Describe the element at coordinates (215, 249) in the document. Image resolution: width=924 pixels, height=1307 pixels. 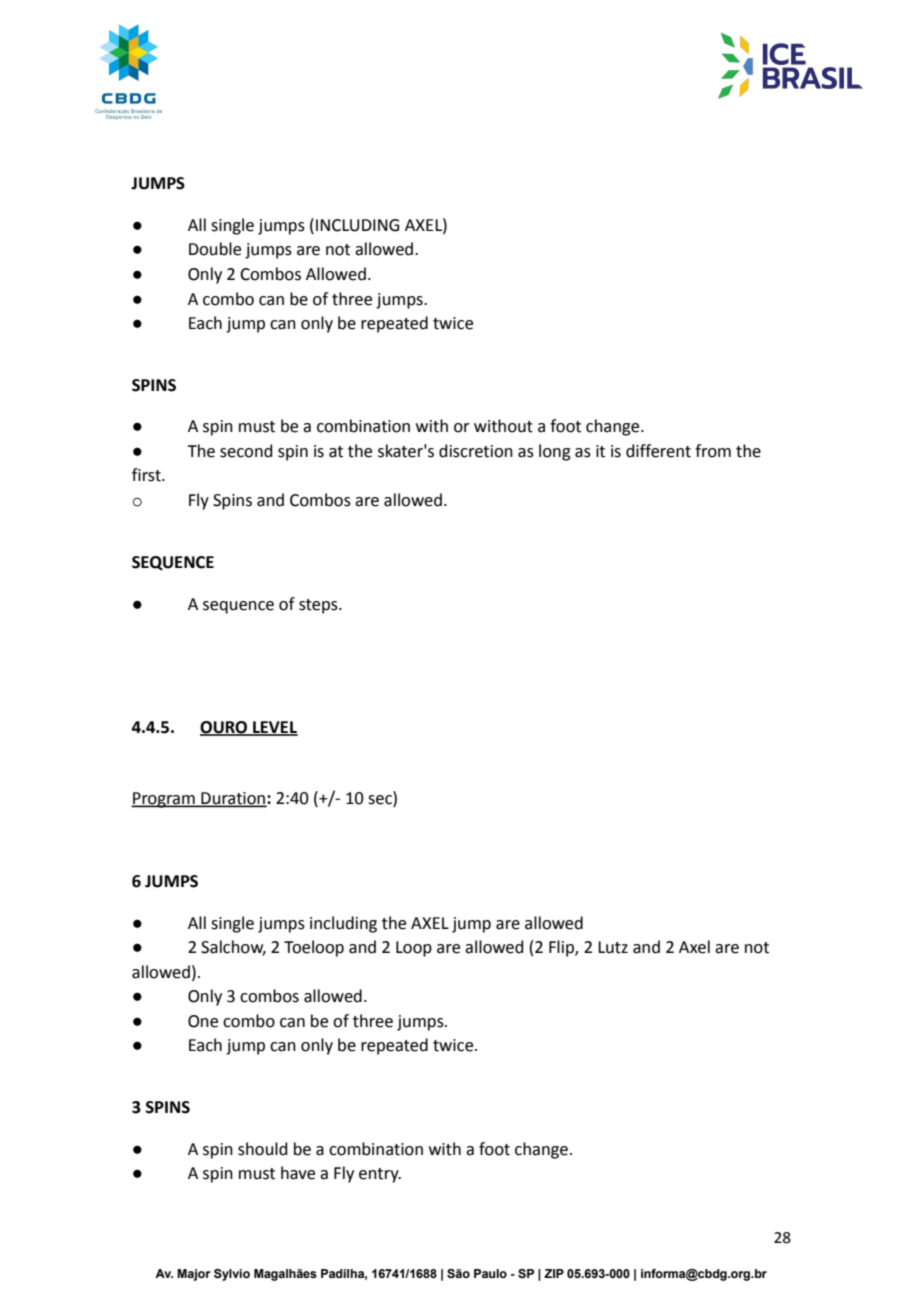
I see `Double` at that location.
